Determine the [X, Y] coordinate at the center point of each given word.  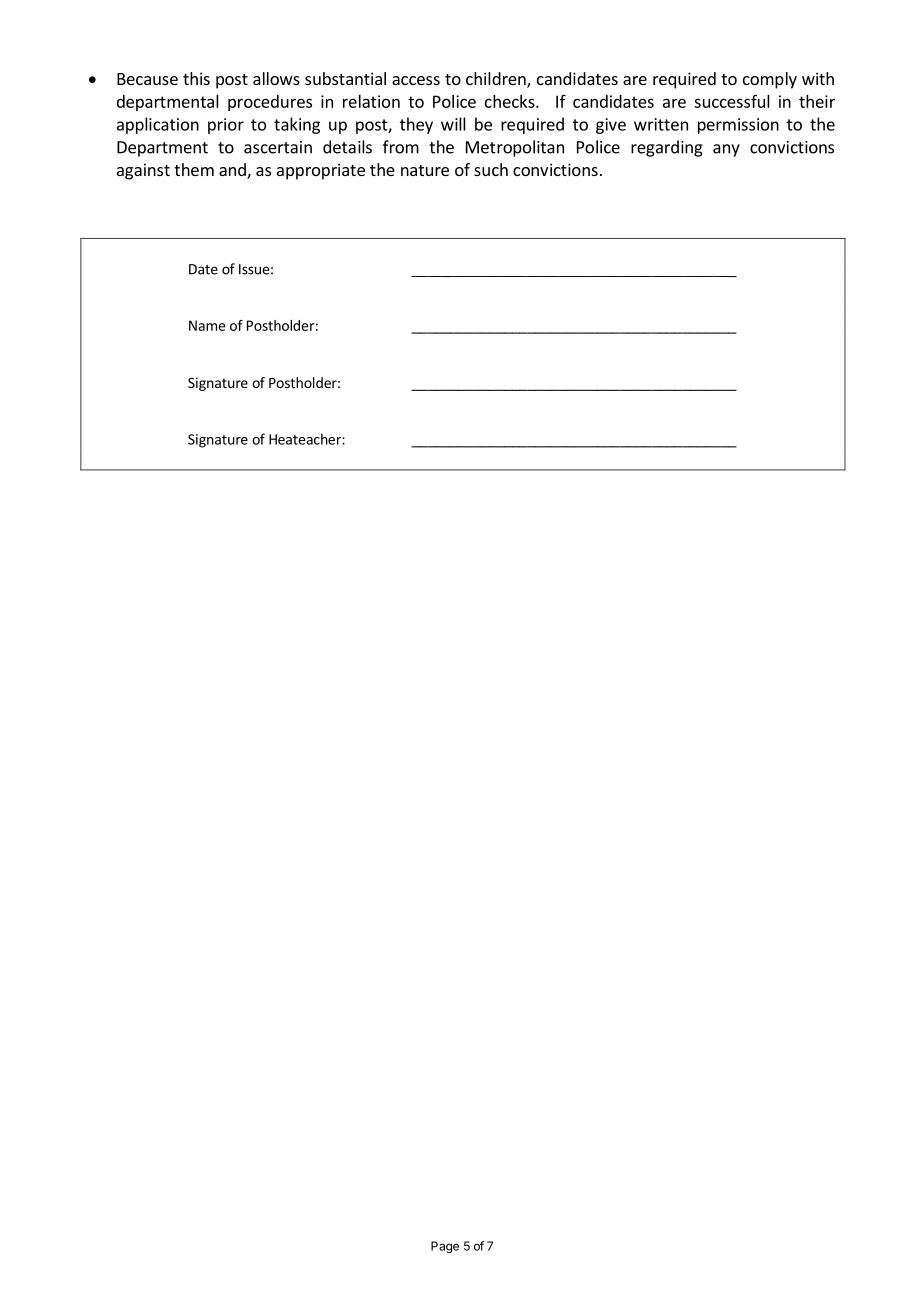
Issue [254, 269]
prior [226, 126]
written [661, 124]
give [611, 126]
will [453, 124]
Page [445, 1247]
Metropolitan [515, 148]
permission [738, 126]
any [726, 150]
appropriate [321, 171]
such [491, 169]
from [401, 147]
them [194, 169]
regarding [667, 148]
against [143, 171]
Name [207, 325]
